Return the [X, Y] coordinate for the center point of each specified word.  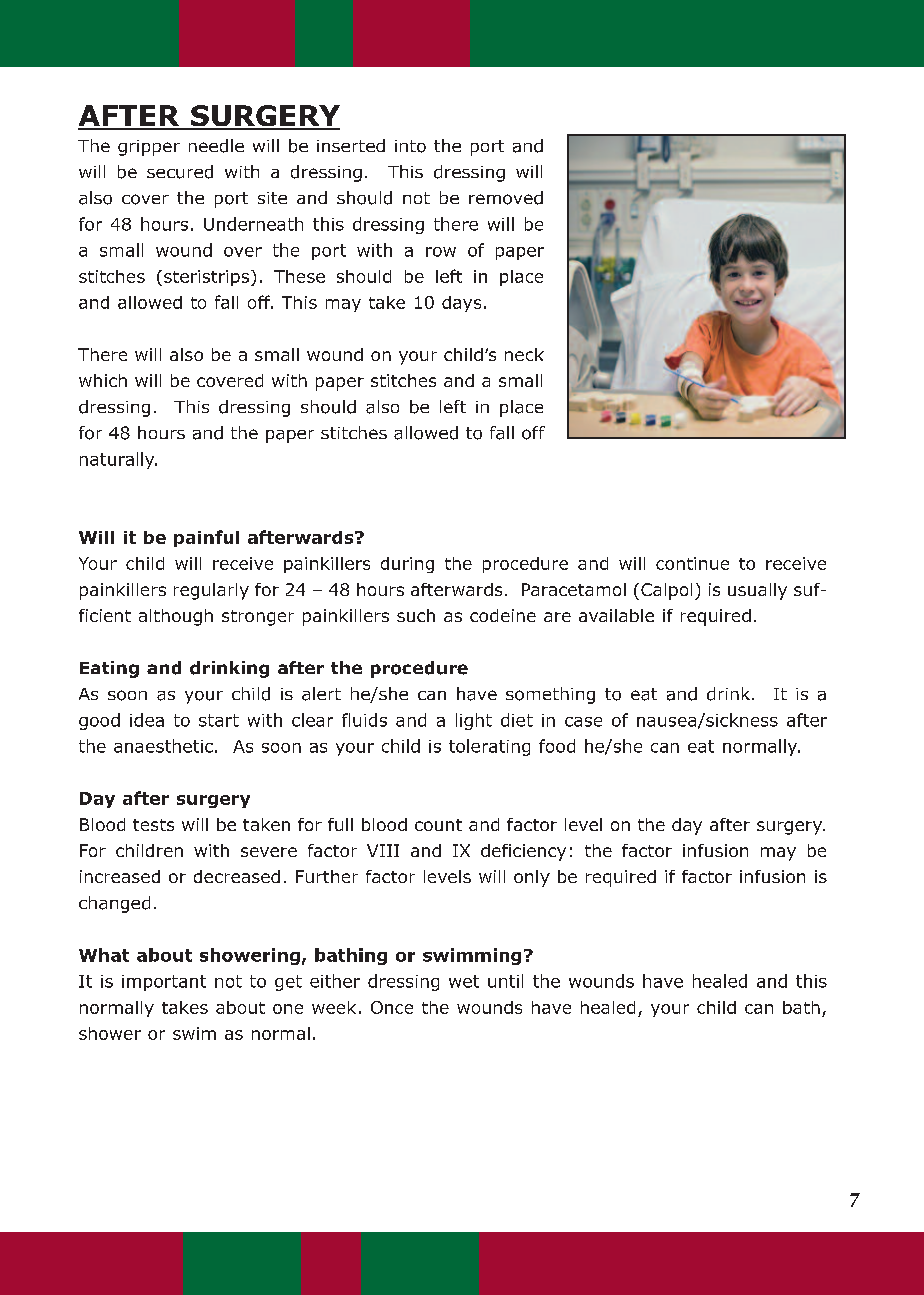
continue [692, 563]
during [407, 565]
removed [506, 198]
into [410, 146]
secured [180, 172]
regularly [211, 591]
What [104, 955]
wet [464, 981]
